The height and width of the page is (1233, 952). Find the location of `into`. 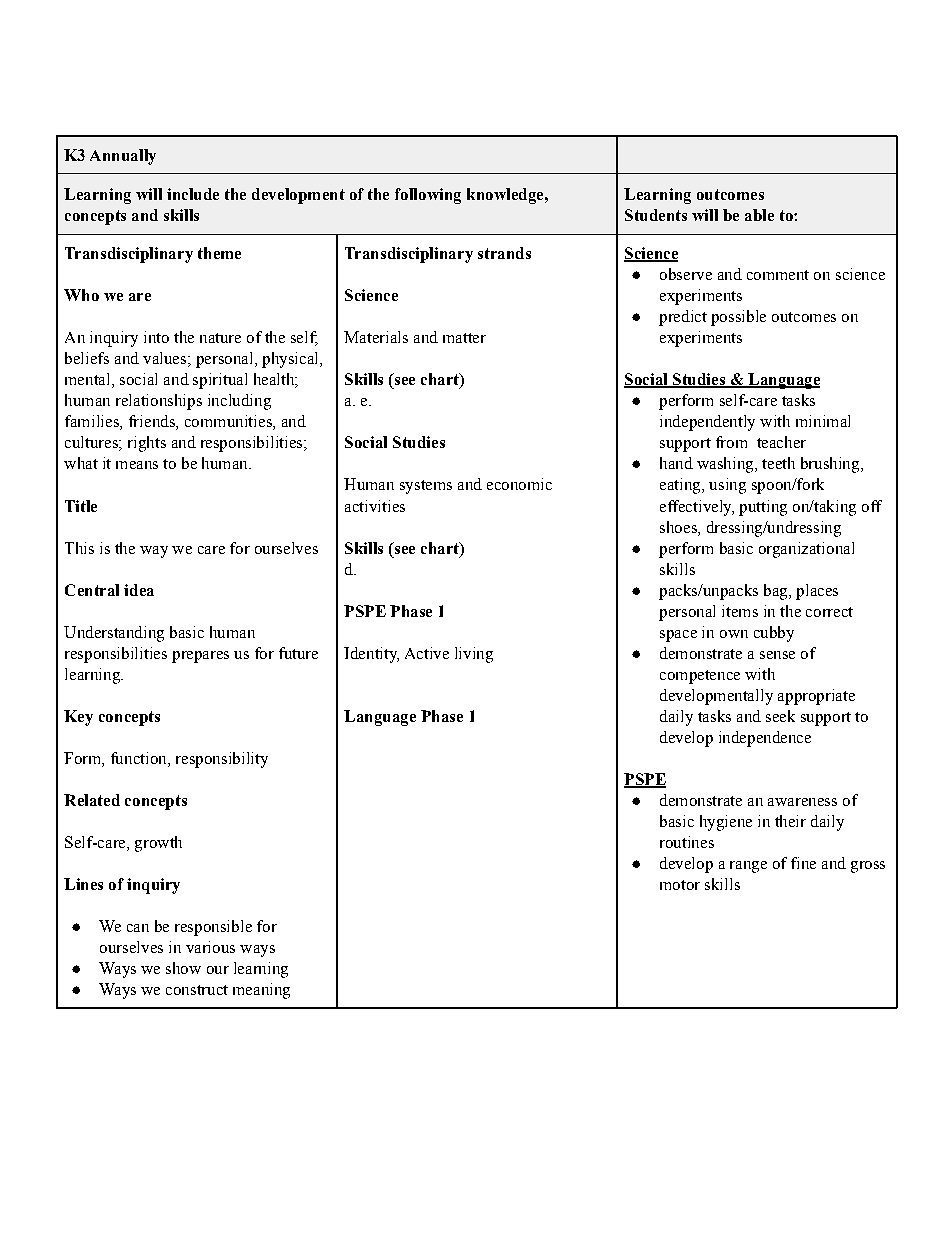

into is located at coordinates (156, 337).
